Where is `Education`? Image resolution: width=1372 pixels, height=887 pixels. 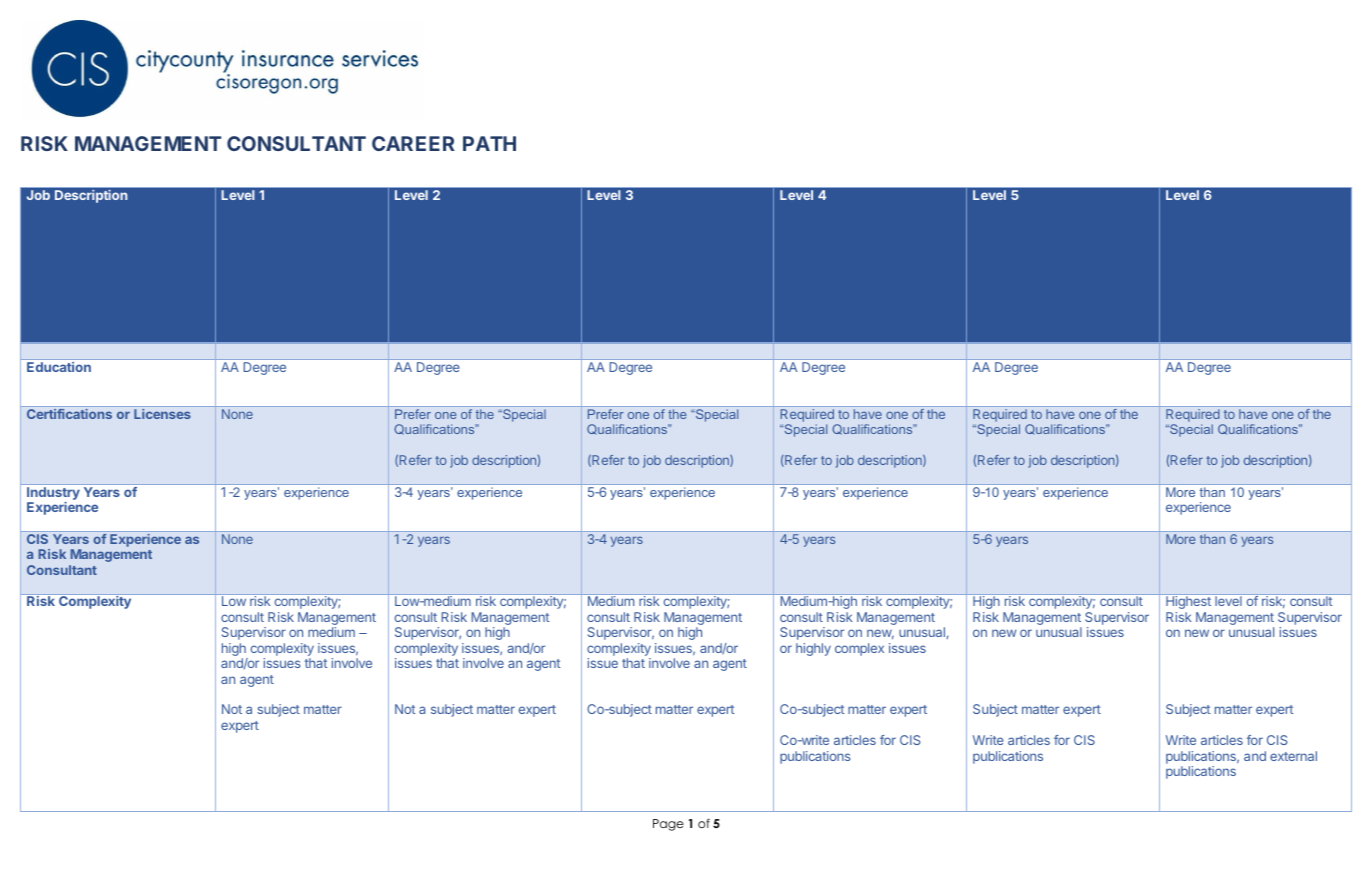 Education is located at coordinates (59, 367).
